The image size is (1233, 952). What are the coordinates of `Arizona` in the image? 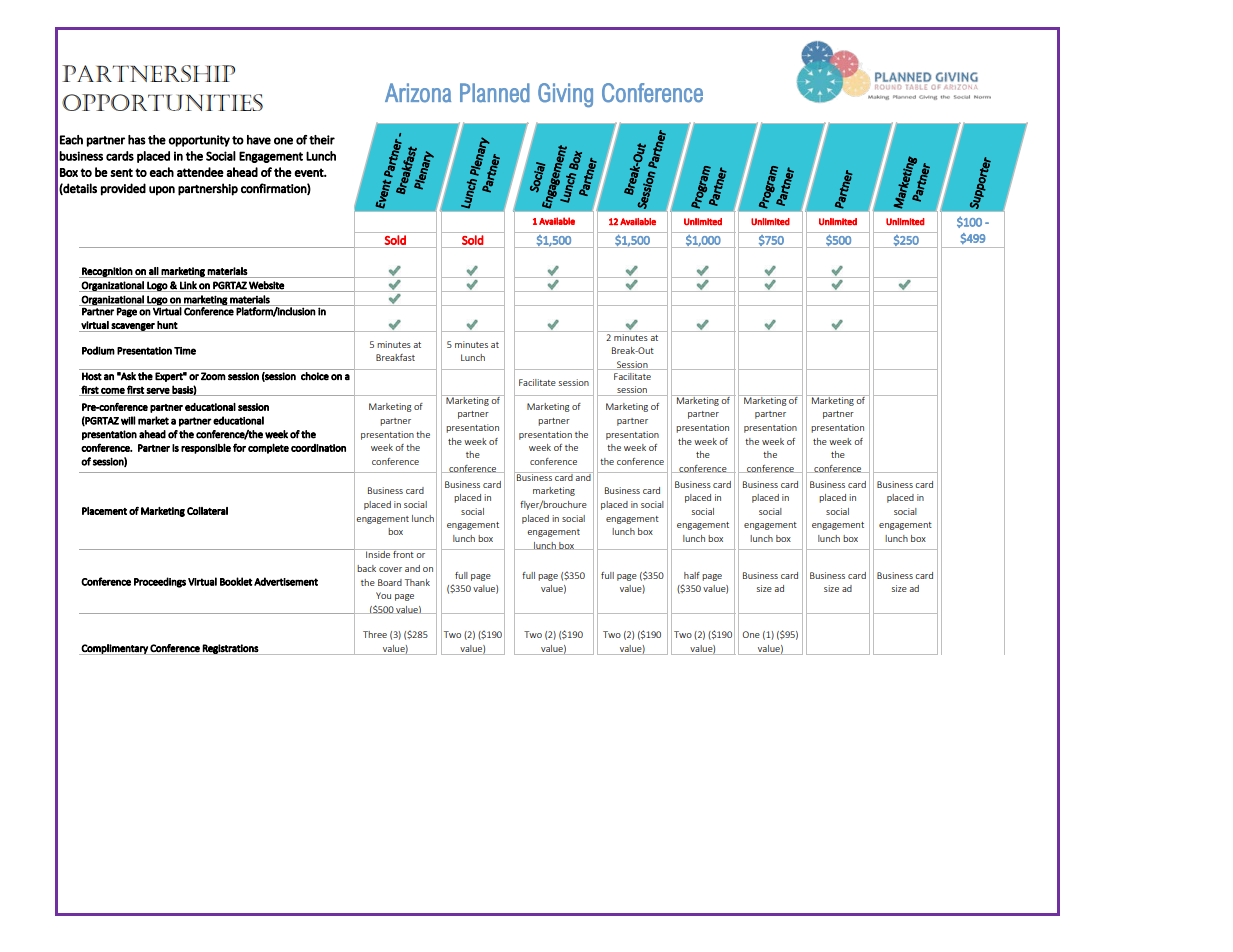 It's located at (418, 93).
